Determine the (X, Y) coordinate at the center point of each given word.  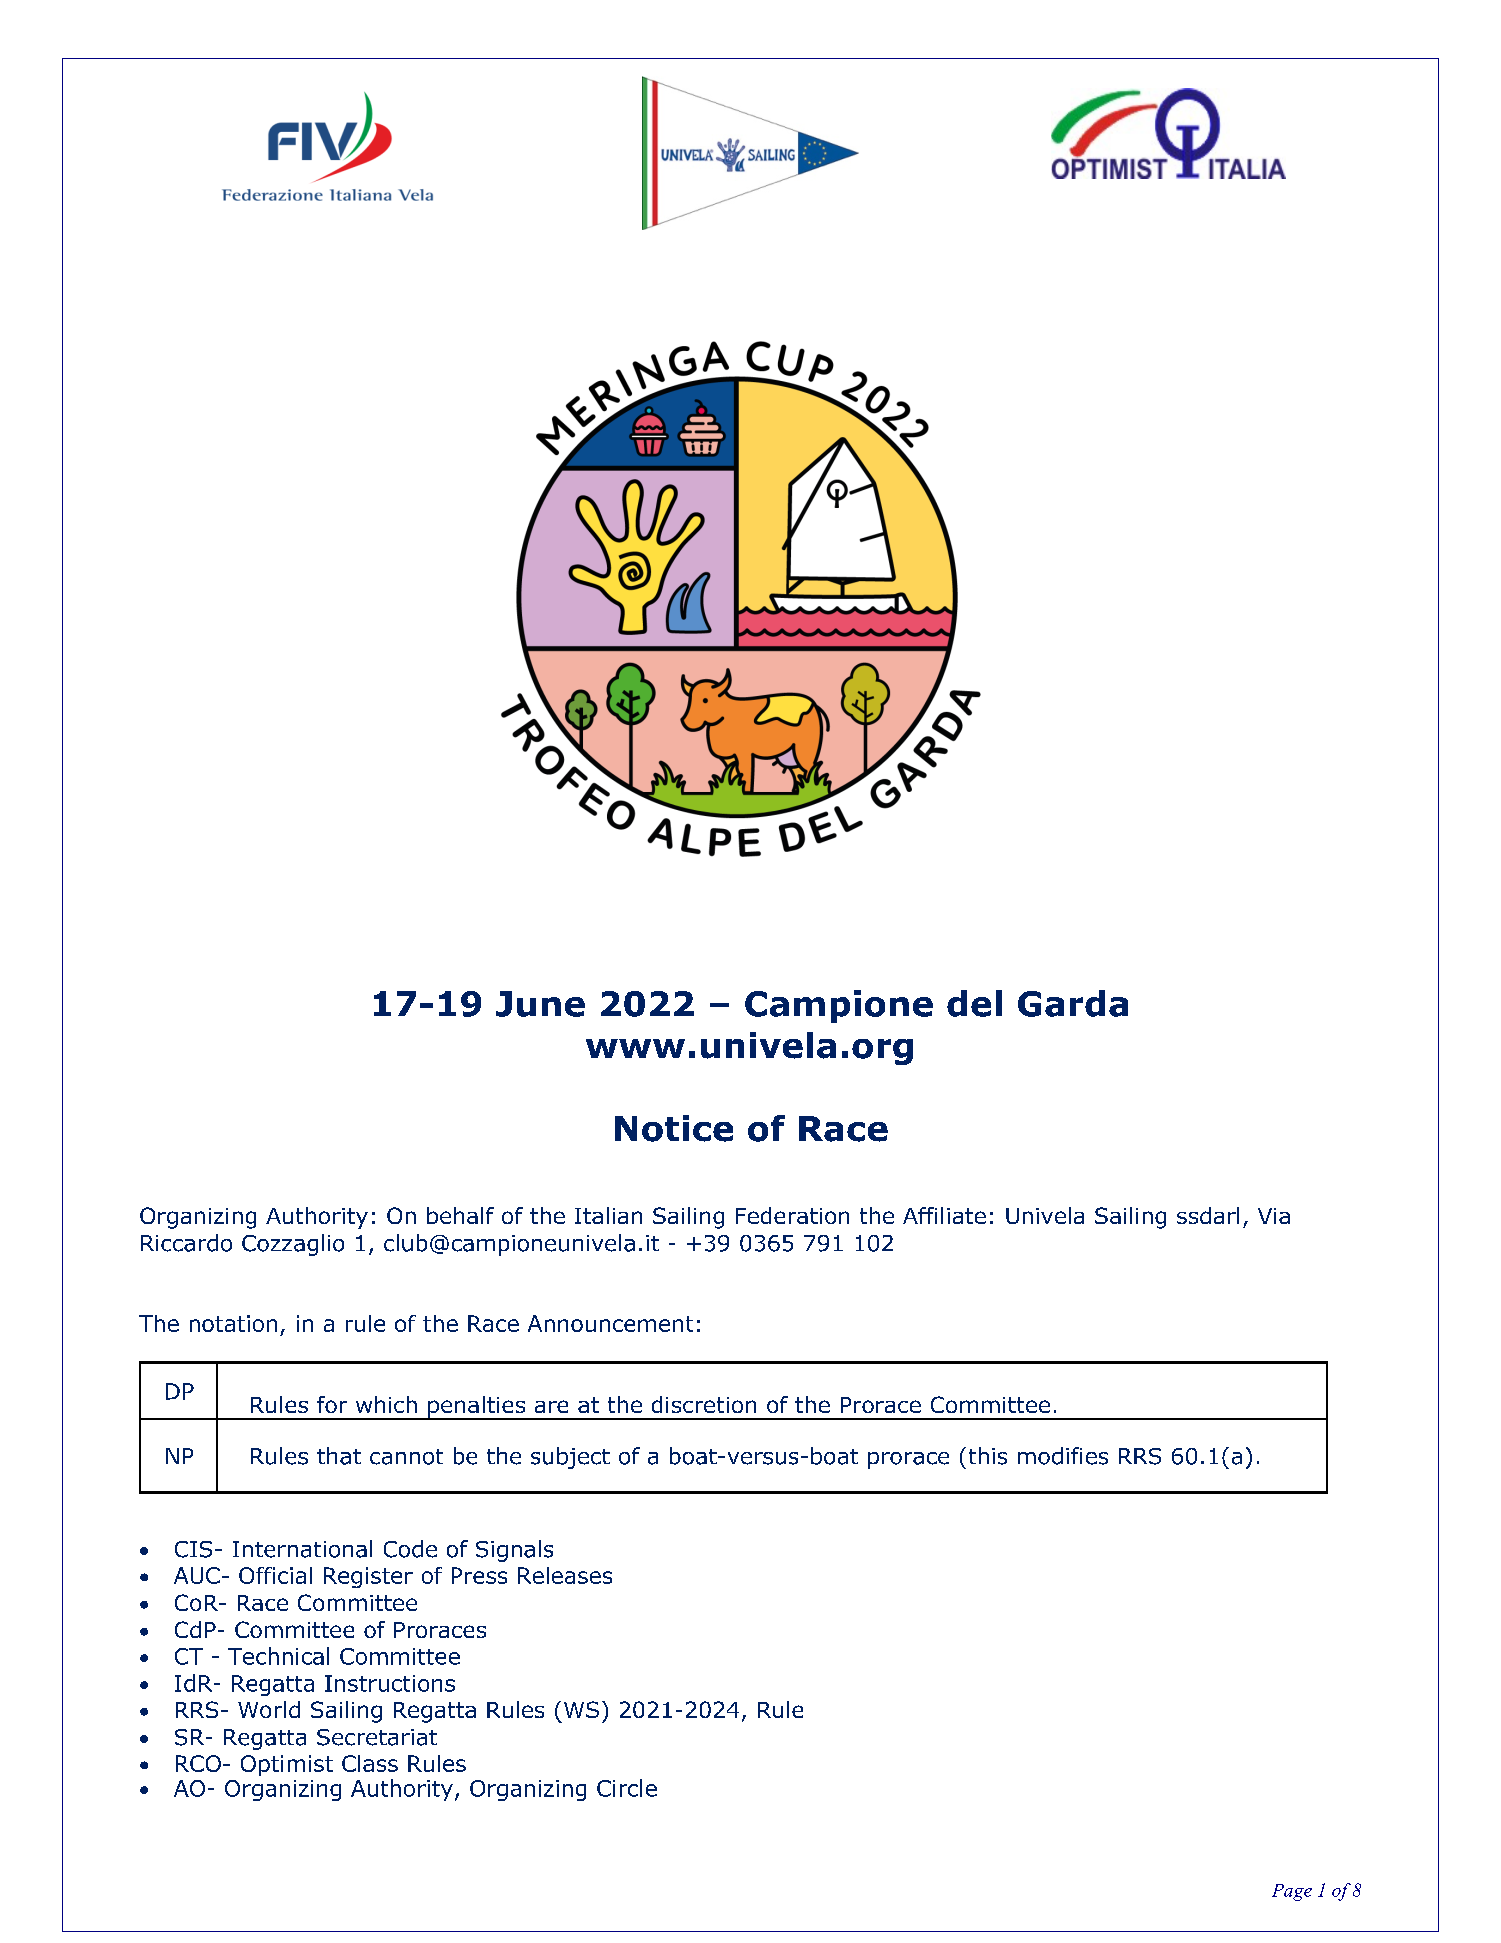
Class (370, 1763)
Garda (1073, 1003)
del (974, 1003)
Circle (627, 1788)
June (540, 1004)
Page (1292, 1892)
